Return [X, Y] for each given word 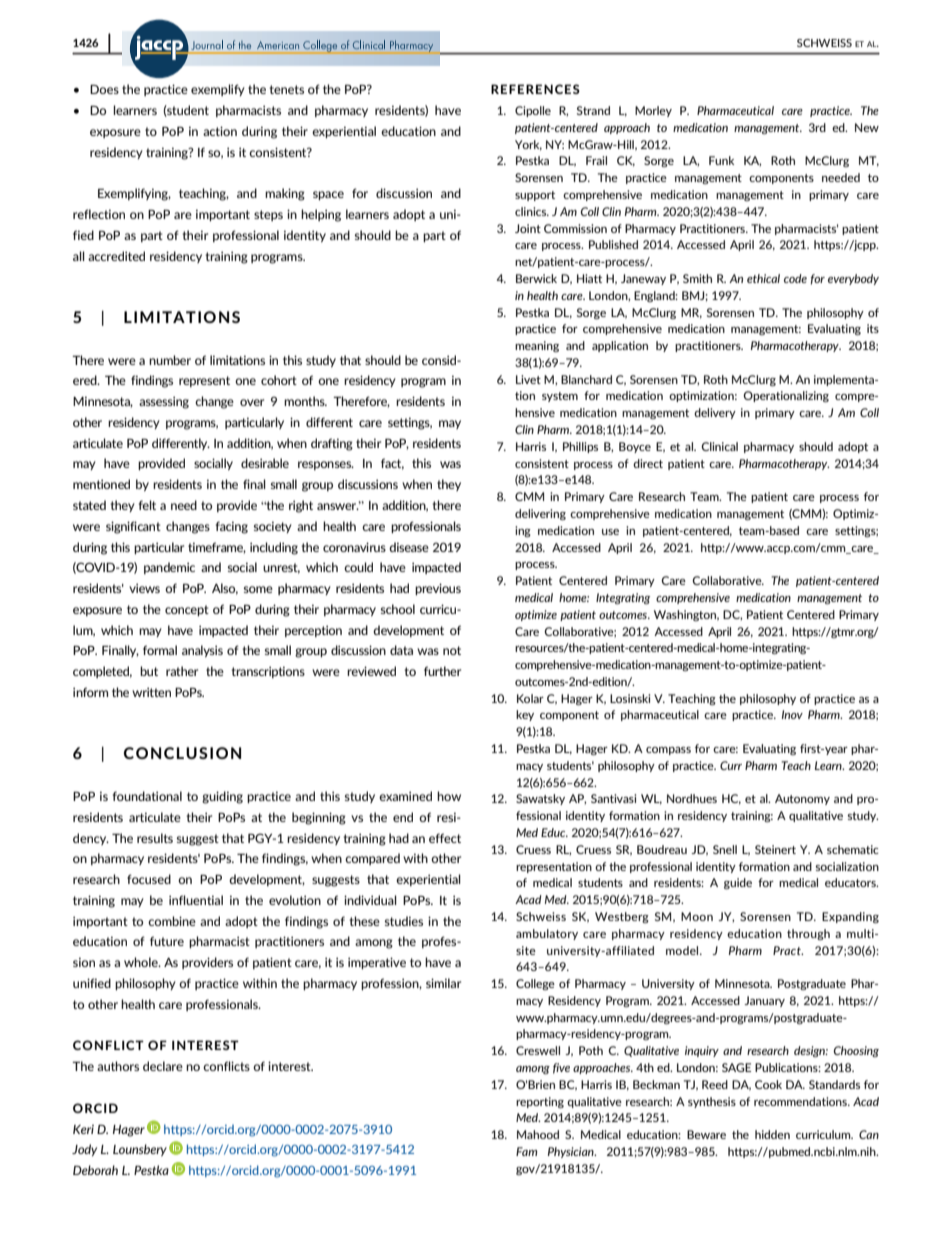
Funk [721, 160]
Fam [526, 1151]
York [528, 145]
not [452, 650]
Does [104, 89]
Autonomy [802, 799]
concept [187, 610]
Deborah [95, 1170]
